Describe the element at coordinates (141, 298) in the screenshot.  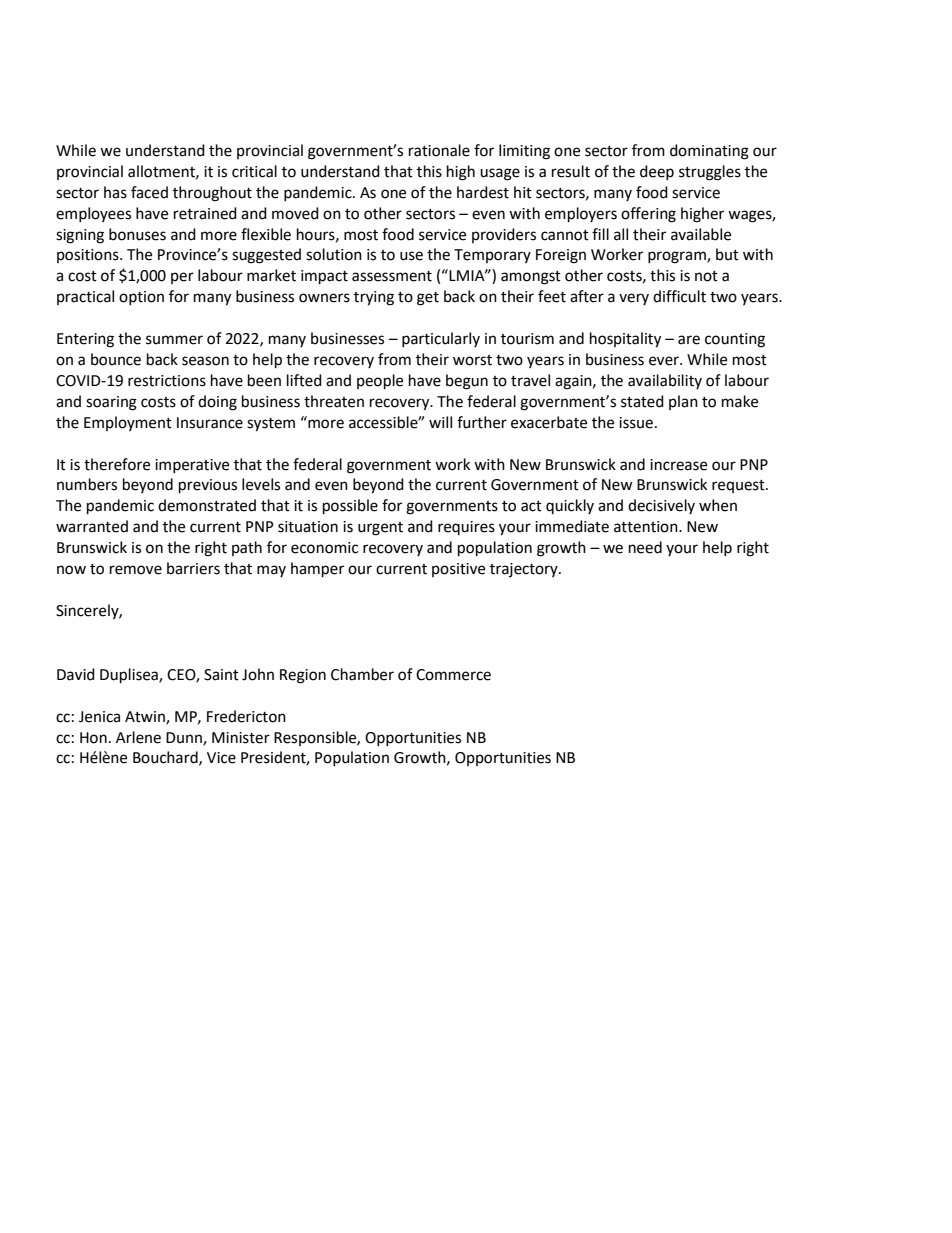
I see `option` at that location.
